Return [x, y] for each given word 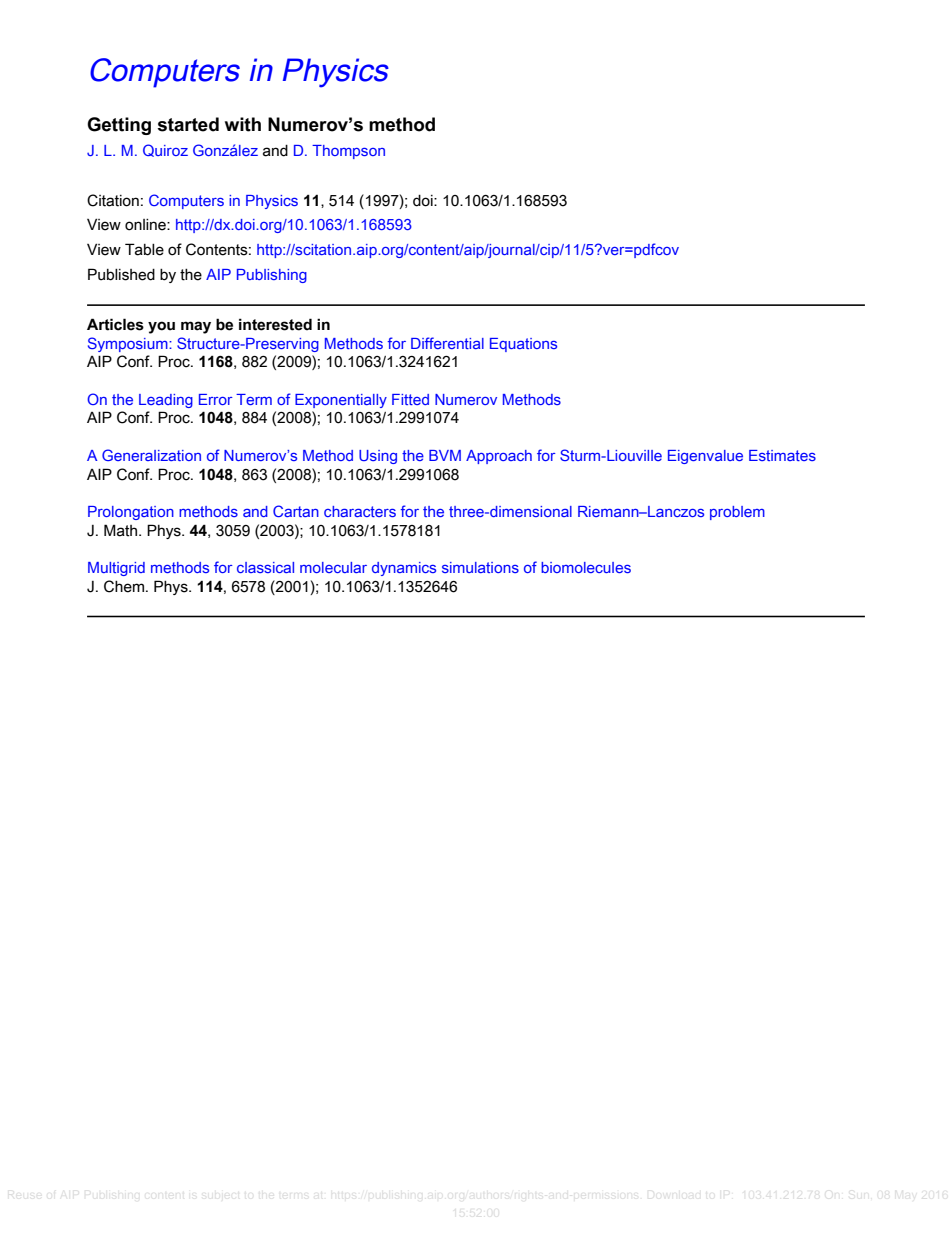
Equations [523, 345]
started [188, 124]
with [243, 124]
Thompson [348, 152]
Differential [447, 343]
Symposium [129, 344]
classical [265, 567]
